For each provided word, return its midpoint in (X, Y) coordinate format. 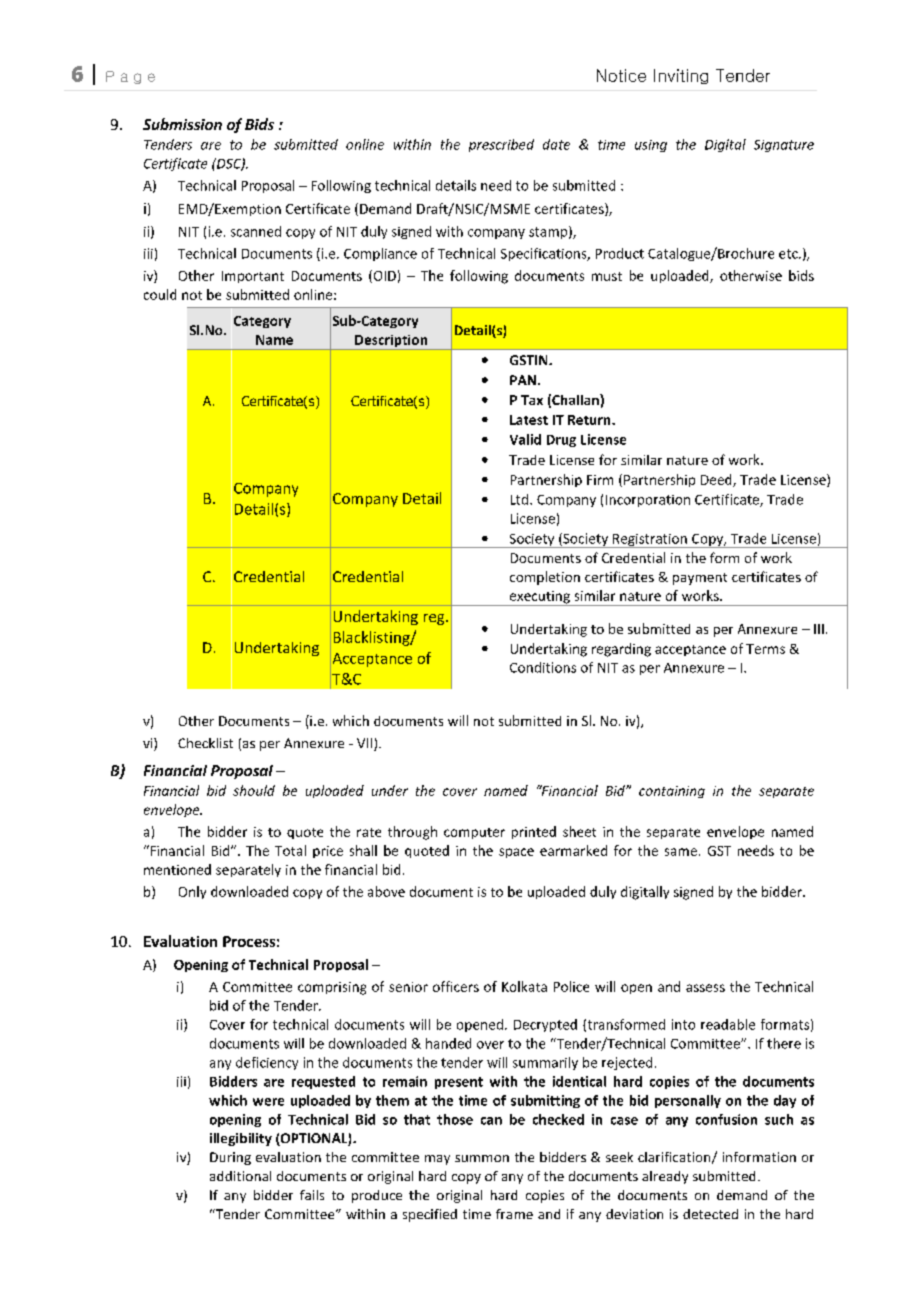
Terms (765, 649)
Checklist (205, 743)
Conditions (543, 667)
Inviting (681, 76)
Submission (182, 124)
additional (240, 1176)
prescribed (501, 145)
